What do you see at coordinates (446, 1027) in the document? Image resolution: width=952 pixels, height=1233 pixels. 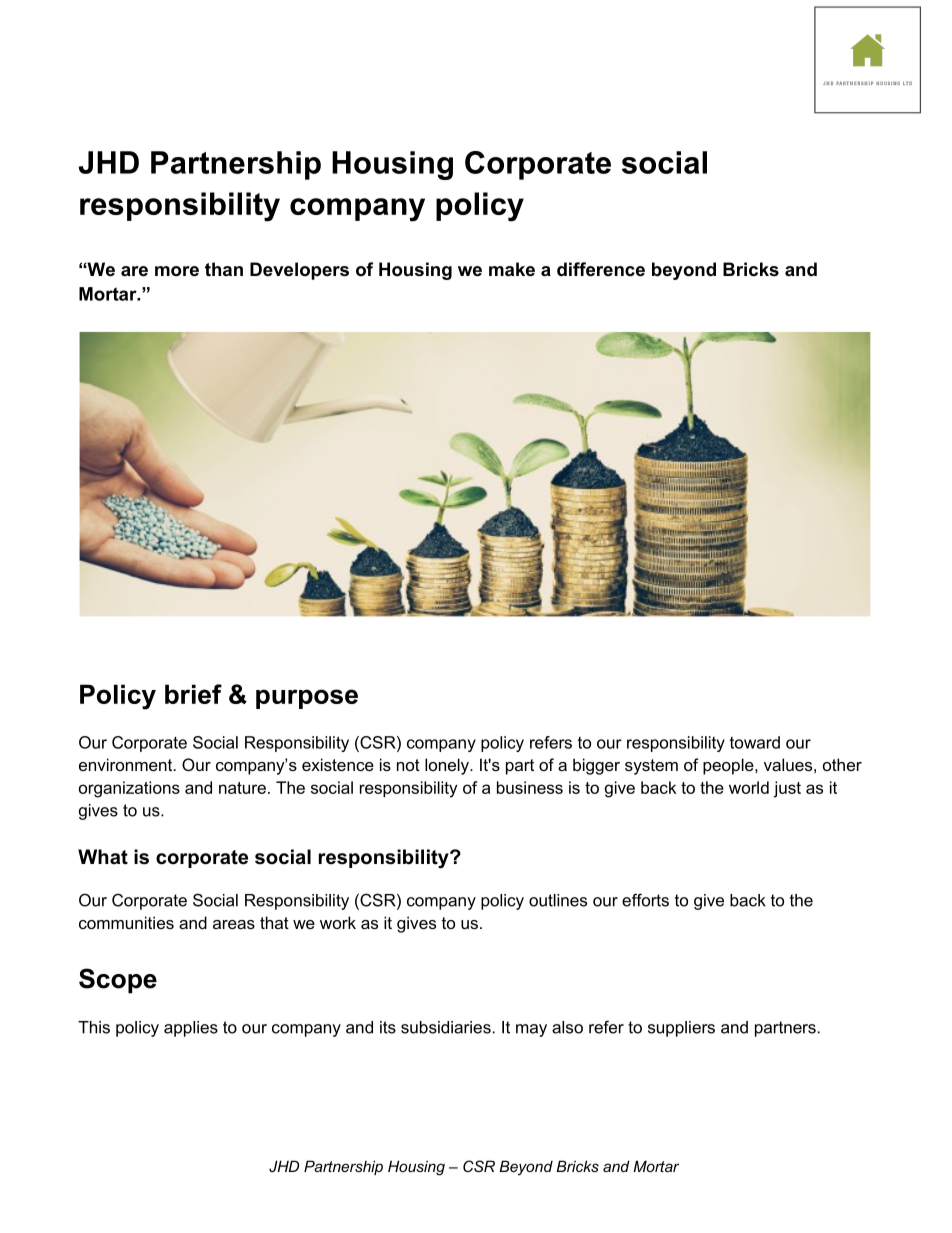 I see `subsidiaries` at bounding box center [446, 1027].
